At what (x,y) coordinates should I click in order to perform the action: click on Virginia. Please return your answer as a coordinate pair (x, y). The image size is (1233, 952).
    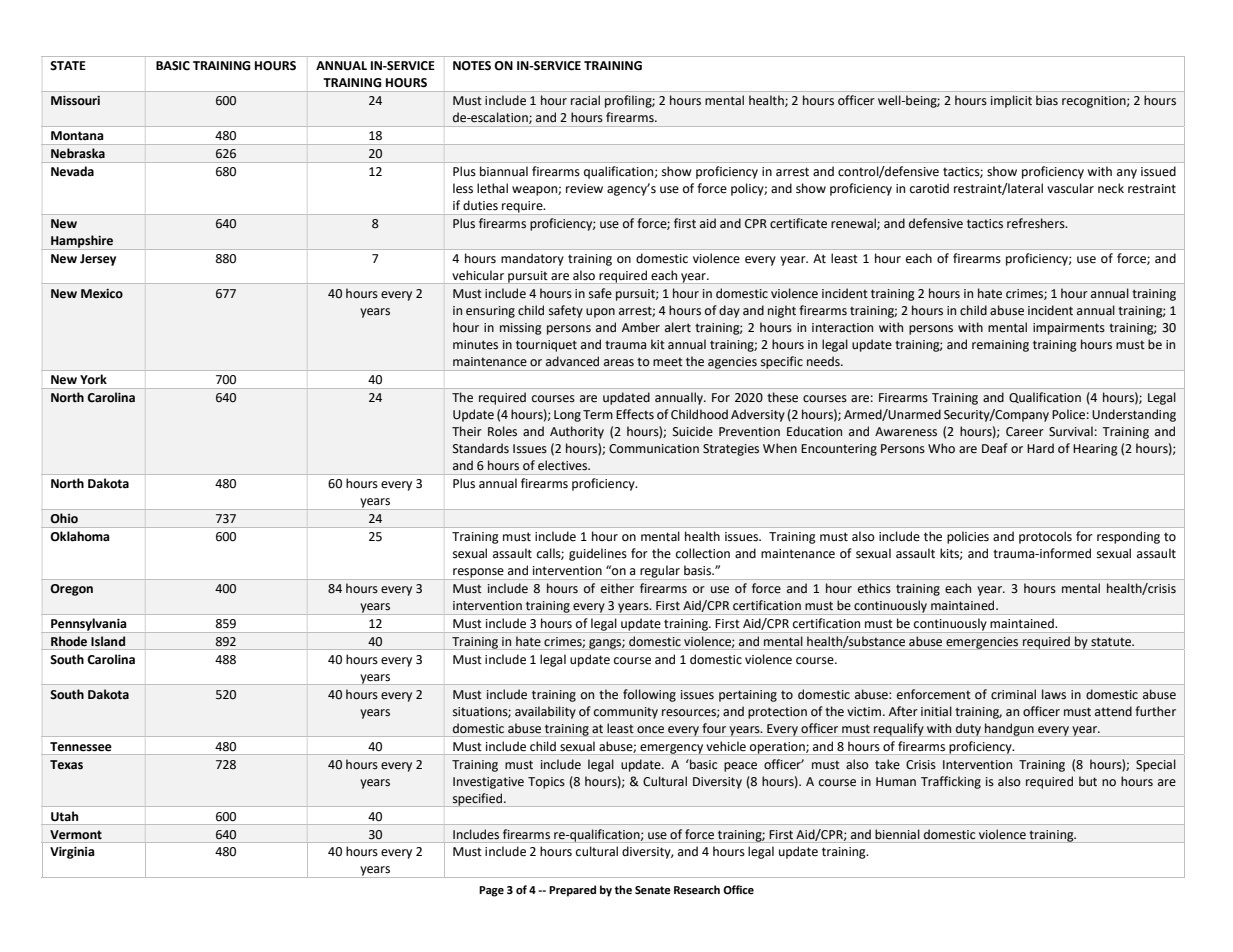
    Looking at the image, I should click on (72, 853).
